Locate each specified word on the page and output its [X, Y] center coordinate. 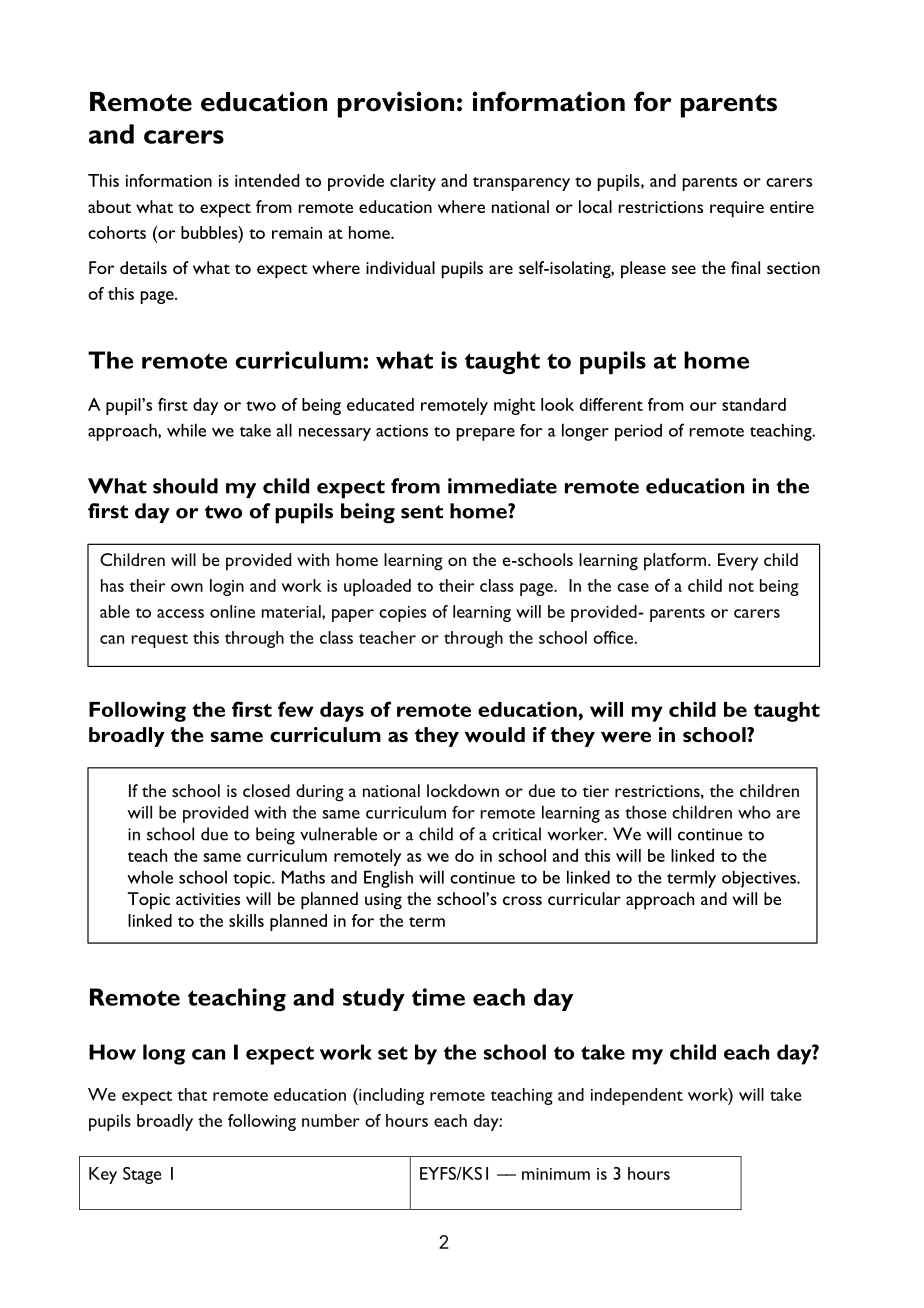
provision [396, 104]
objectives [760, 879]
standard [754, 404]
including [390, 1096]
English [388, 879]
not [741, 587]
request [159, 641]
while [186, 430]
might [514, 406]
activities [208, 899]
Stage [142, 1175]
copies [402, 614]
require [737, 209]
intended [267, 180]
